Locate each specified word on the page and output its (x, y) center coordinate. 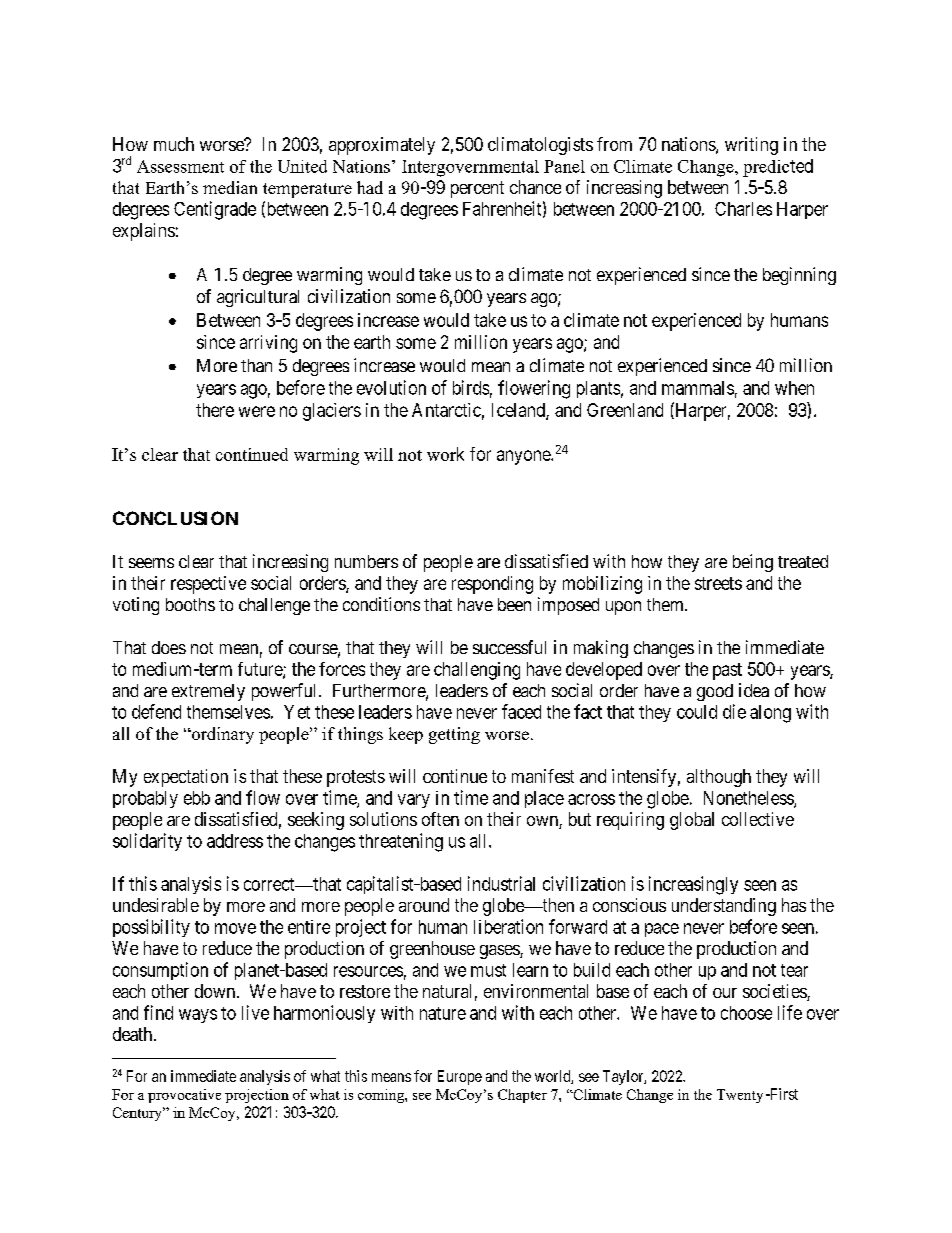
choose (746, 1013)
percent (477, 189)
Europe (460, 1077)
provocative (184, 1096)
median (230, 187)
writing (751, 146)
